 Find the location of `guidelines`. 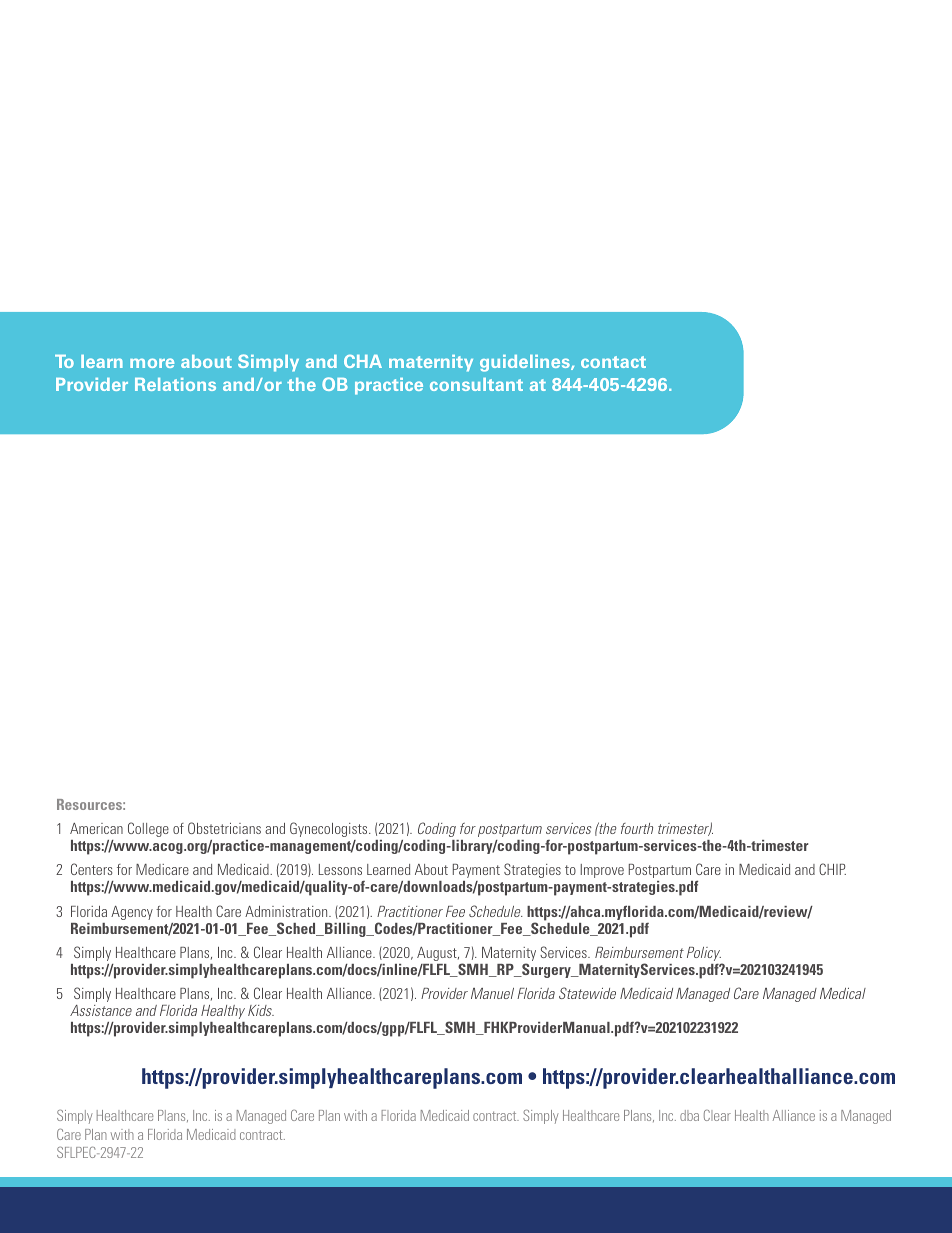

guidelines is located at coordinates (526, 363).
